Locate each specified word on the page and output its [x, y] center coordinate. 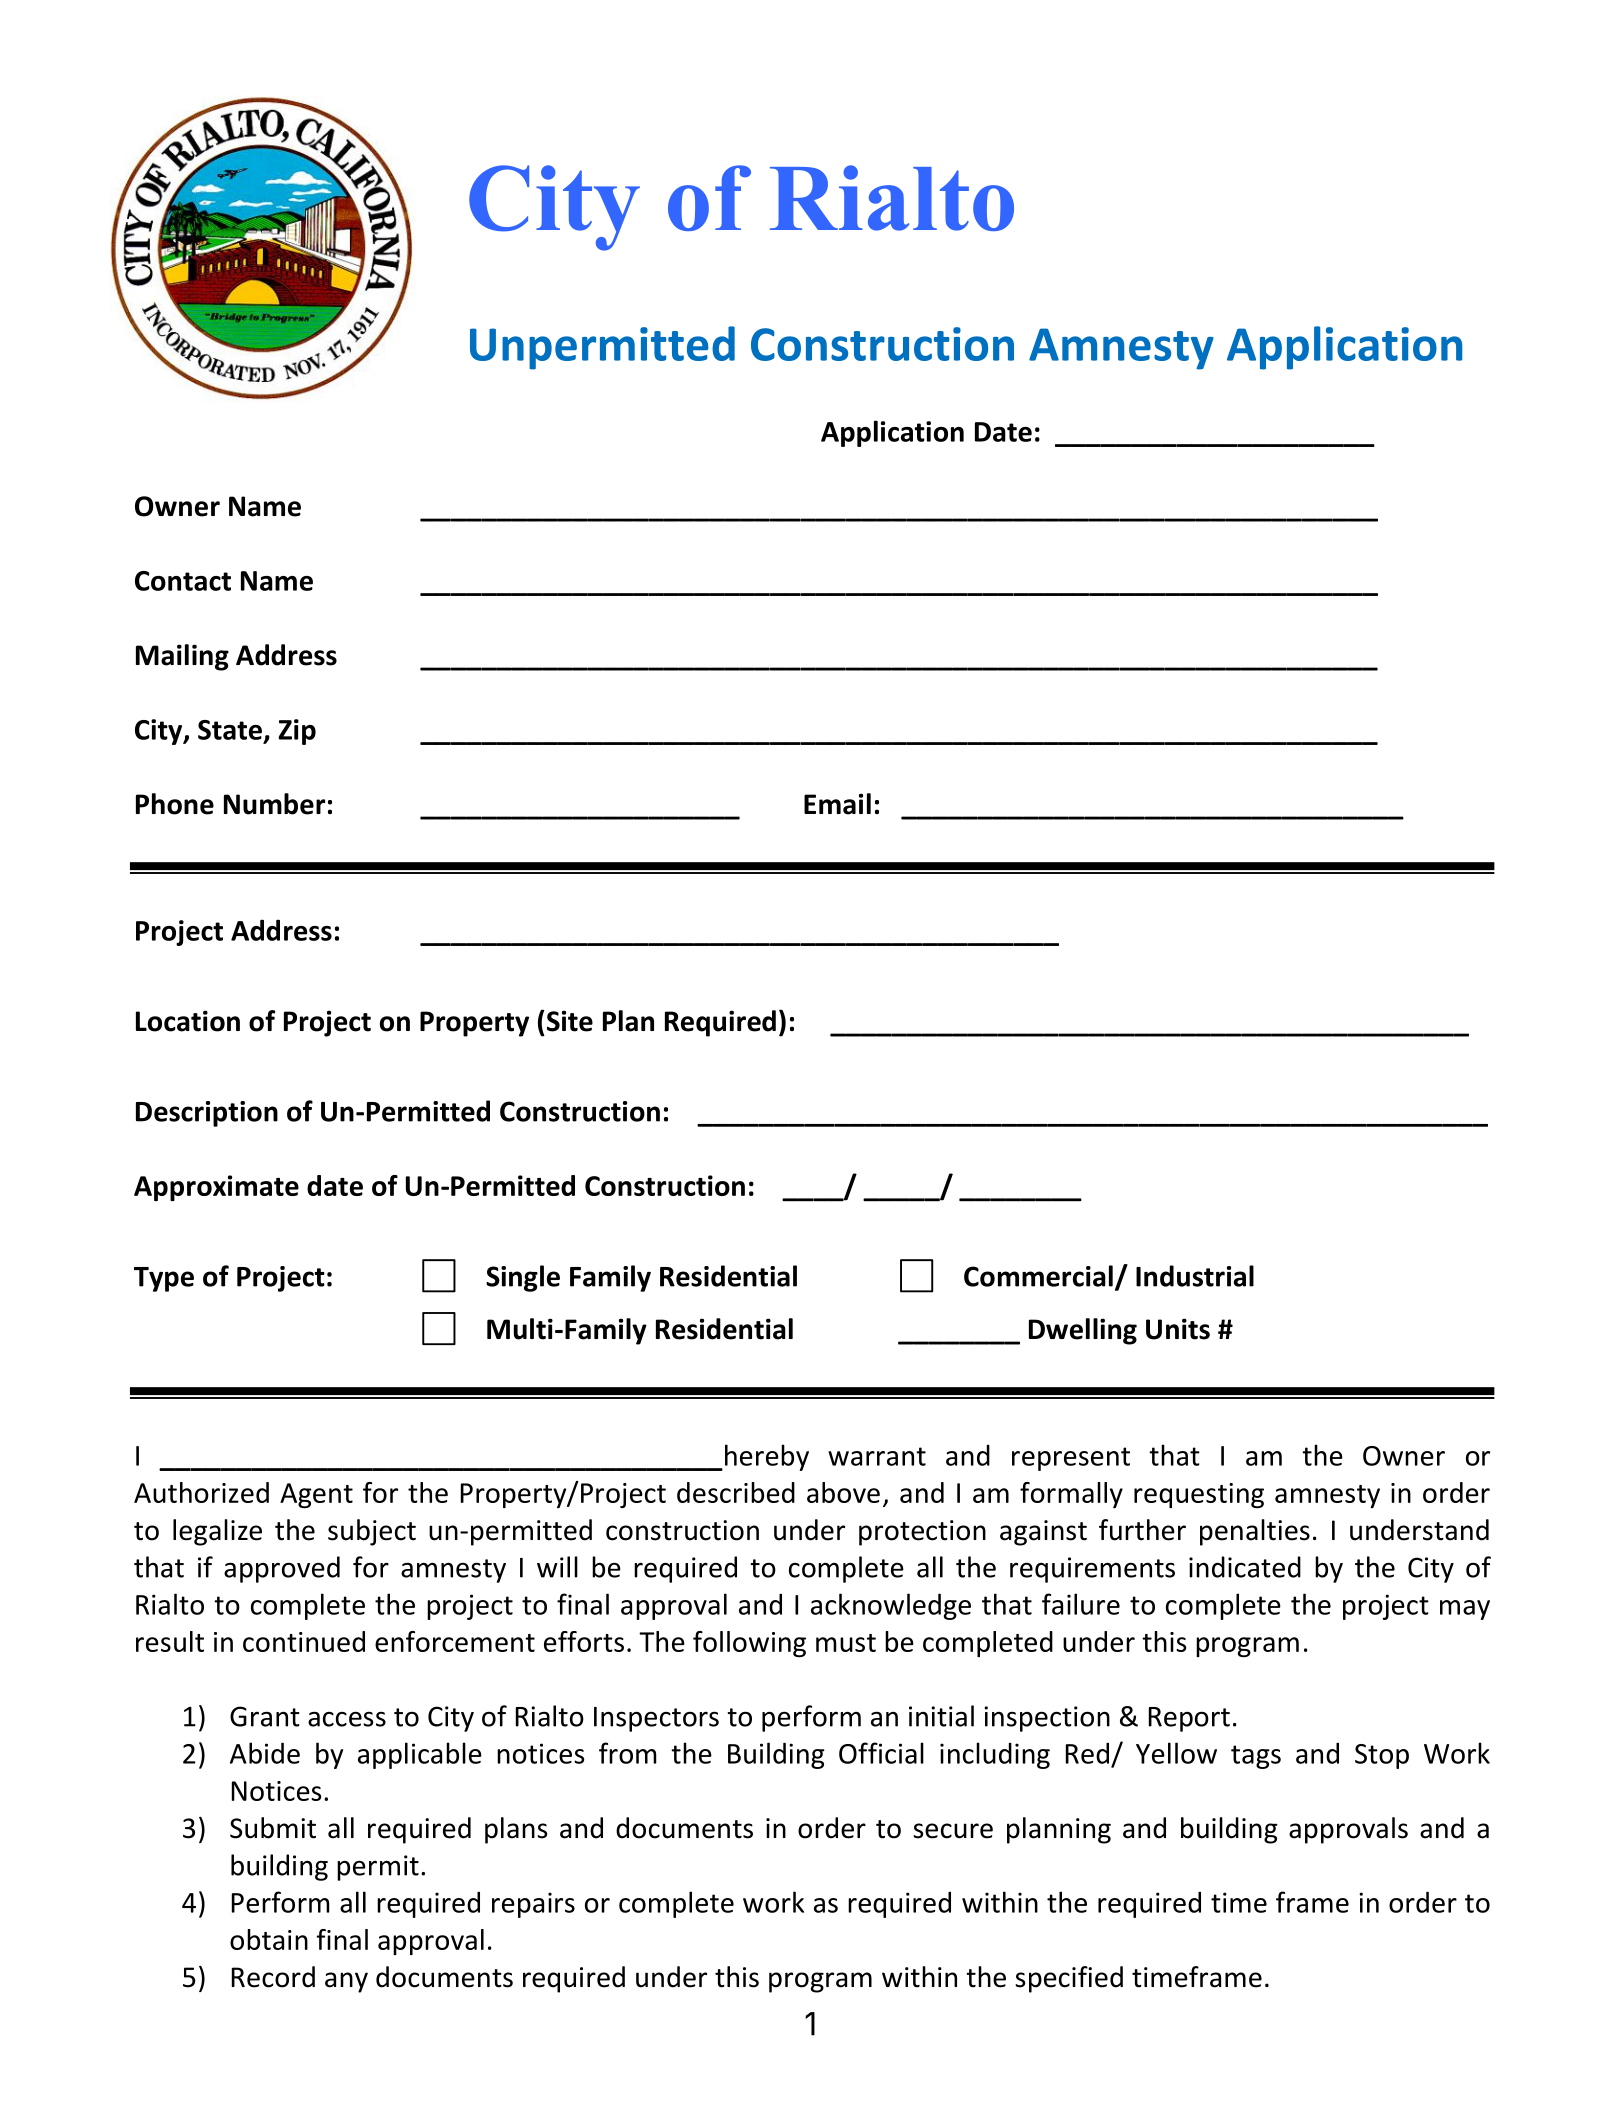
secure [953, 1831]
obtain [269, 1939]
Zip [297, 732]
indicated [1245, 1567]
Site [568, 1021]
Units [1178, 1329]
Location [188, 1021]
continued [304, 1641]
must [846, 1643]
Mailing [182, 657]
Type [164, 1279]
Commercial [1038, 1276]
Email [837, 804]
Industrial [1195, 1276]
